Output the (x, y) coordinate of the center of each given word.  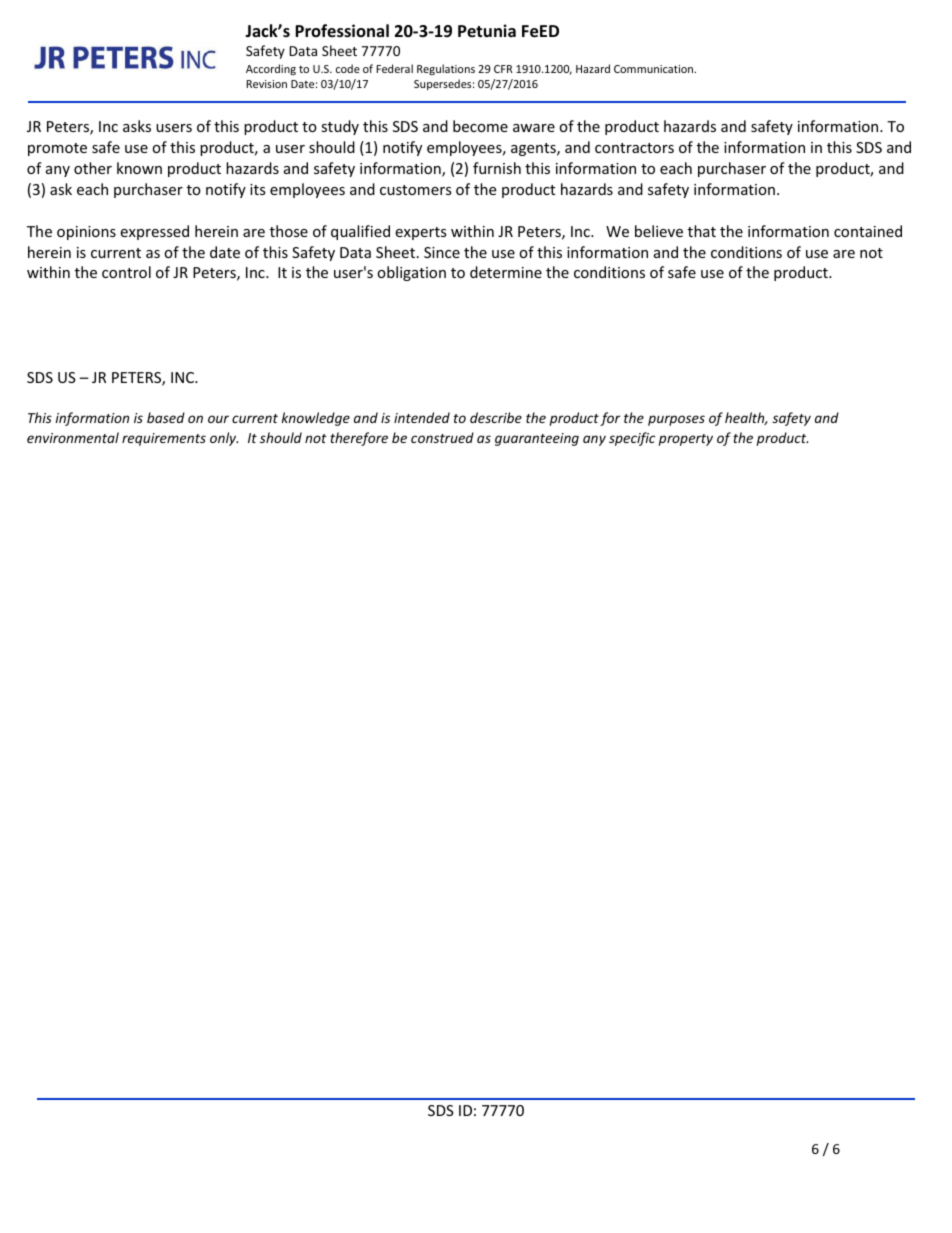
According (271, 69)
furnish (497, 168)
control (126, 272)
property (686, 440)
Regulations (446, 69)
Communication (655, 69)
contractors (634, 148)
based (166, 417)
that (702, 231)
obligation (411, 273)
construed (442, 437)
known (139, 168)
